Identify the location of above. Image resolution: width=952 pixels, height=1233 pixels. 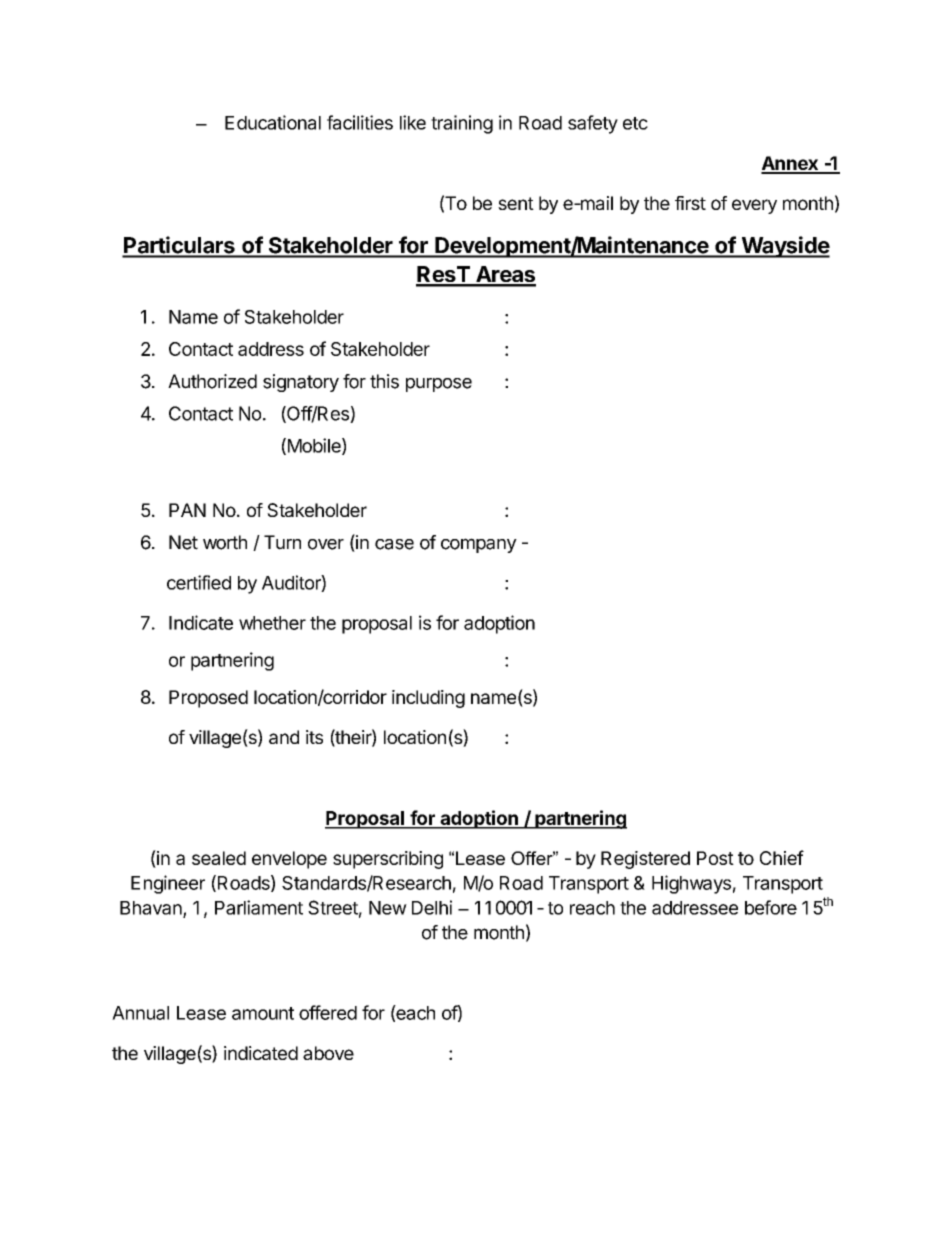
(328, 1053).
